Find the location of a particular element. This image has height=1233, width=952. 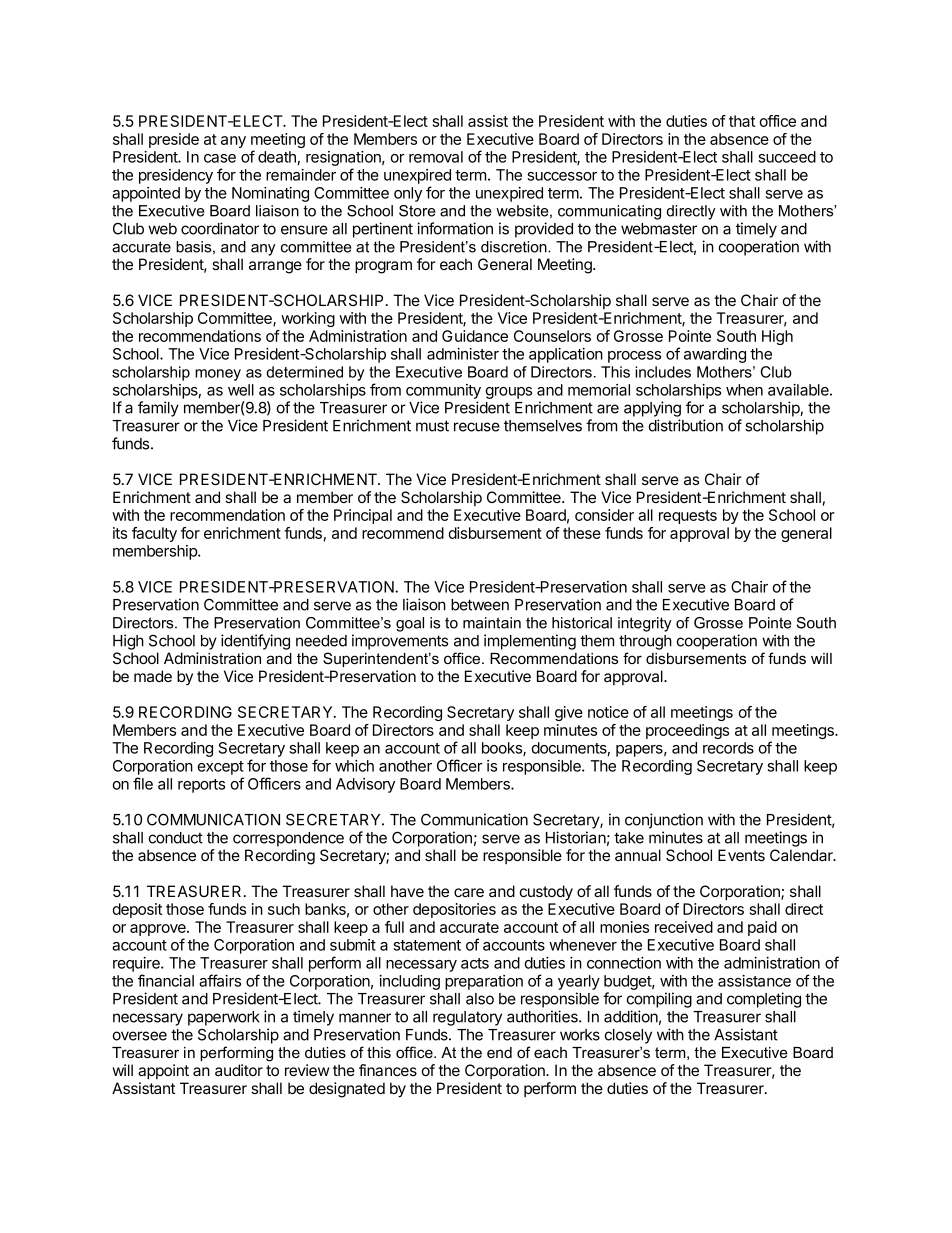

case is located at coordinates (220, 158).
